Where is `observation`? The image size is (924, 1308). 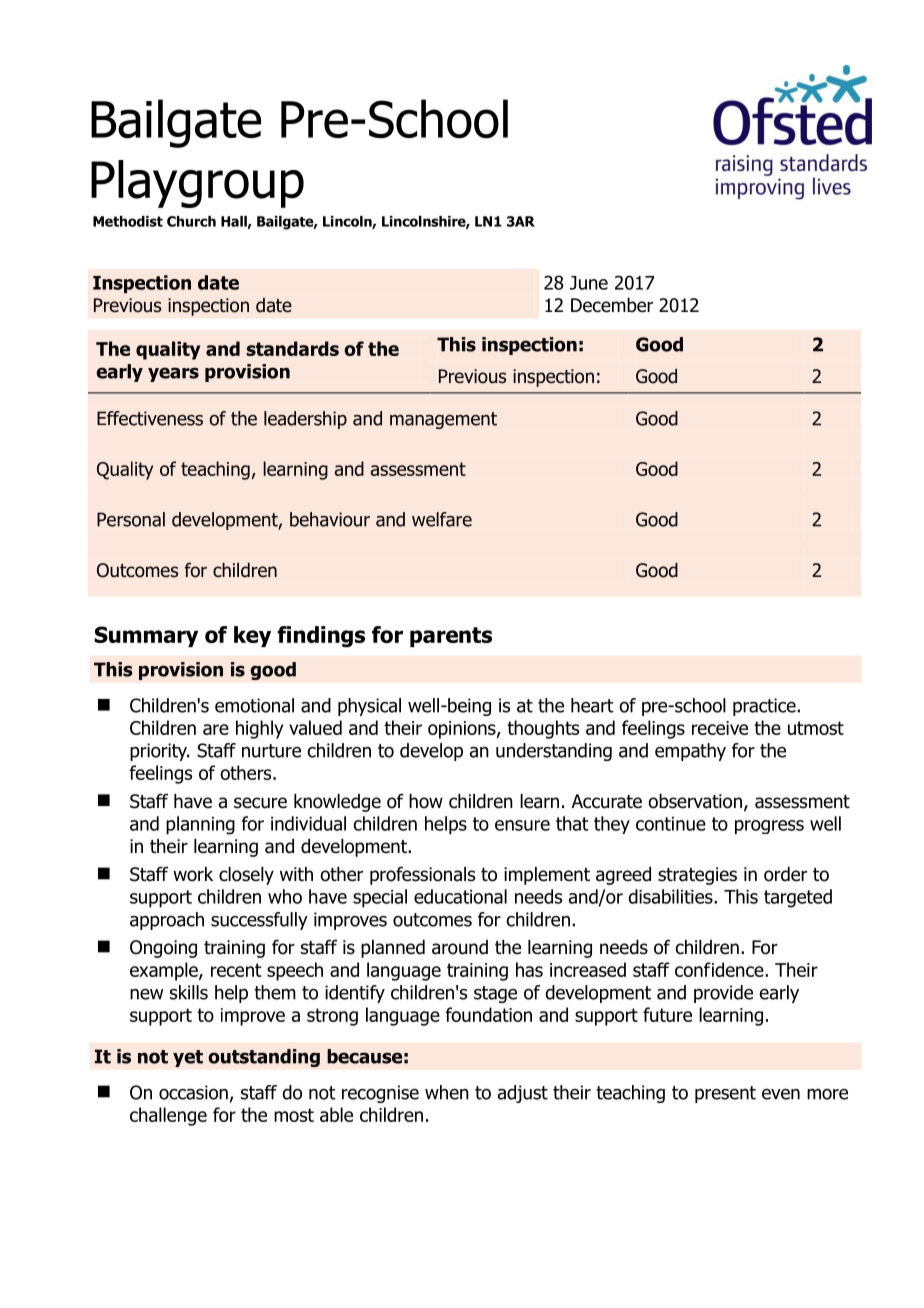
observation is located at coordinates (695, 801).
